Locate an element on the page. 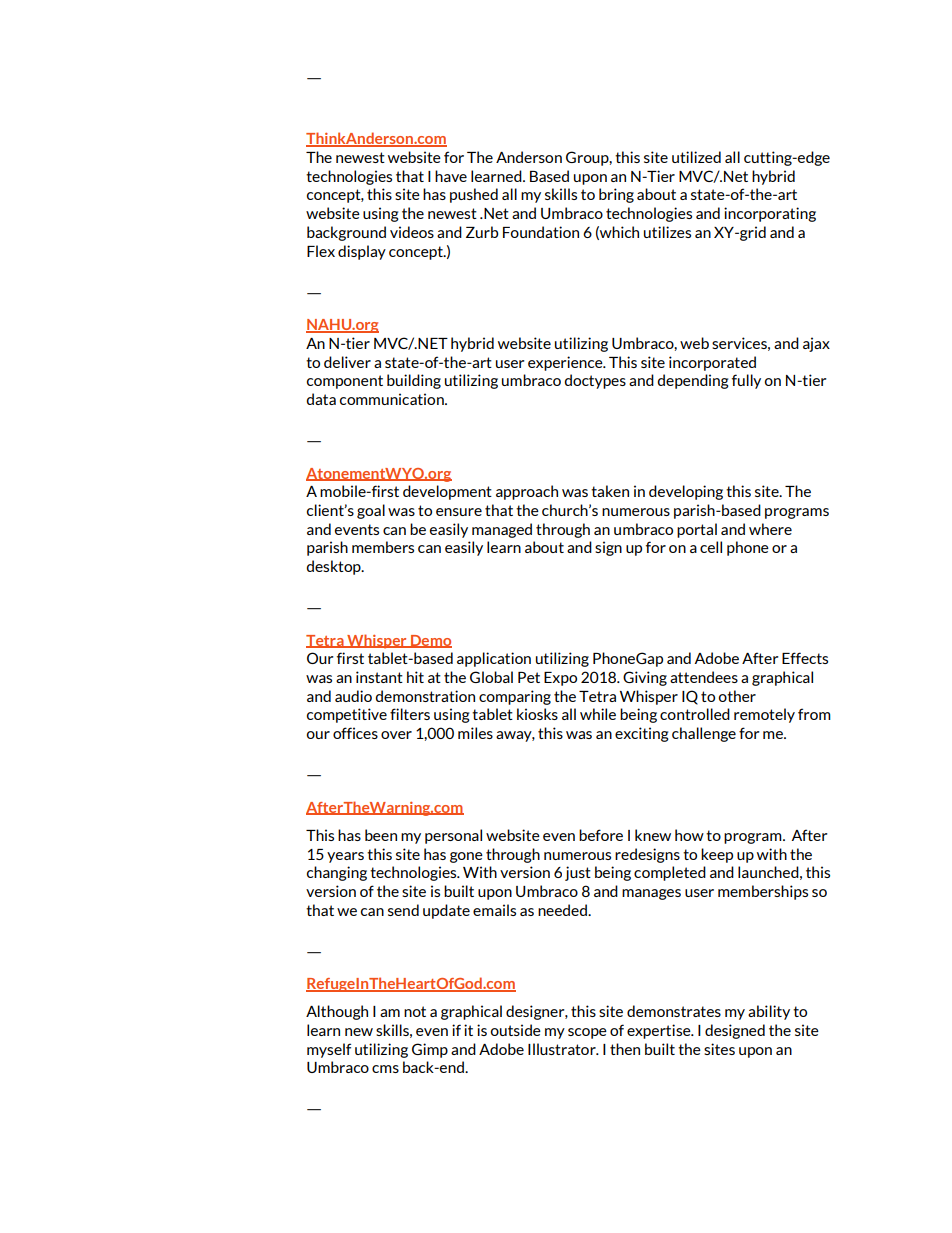 The image size is (952, 1233). deliver is located at coordinates (347, 362).
